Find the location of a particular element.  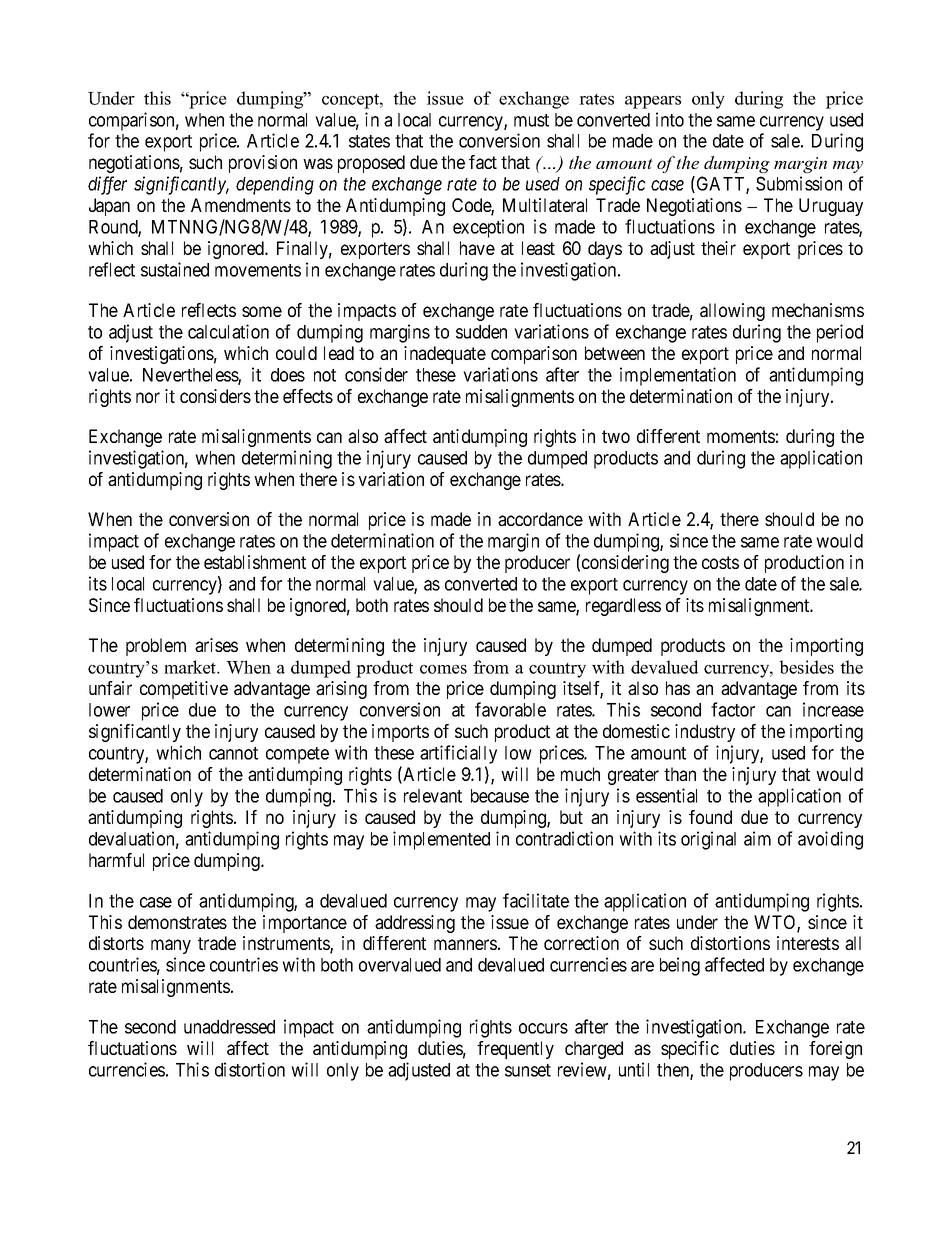

must is located at coordinates (531, 120).
